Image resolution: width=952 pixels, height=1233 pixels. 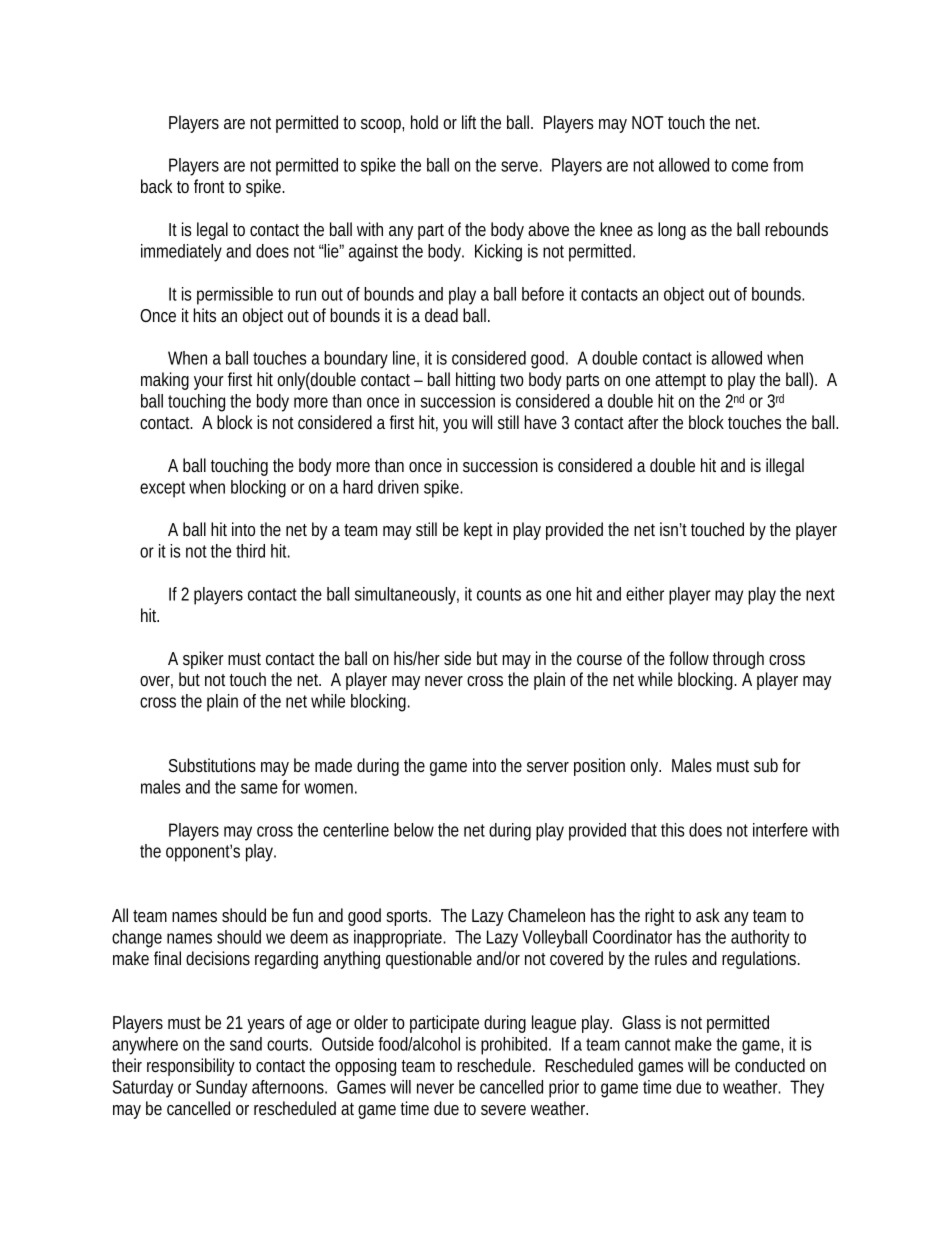 What do you see at coordinates (564, 1089) in the document?
I see `prior` at bounding box center [564, 1089].
